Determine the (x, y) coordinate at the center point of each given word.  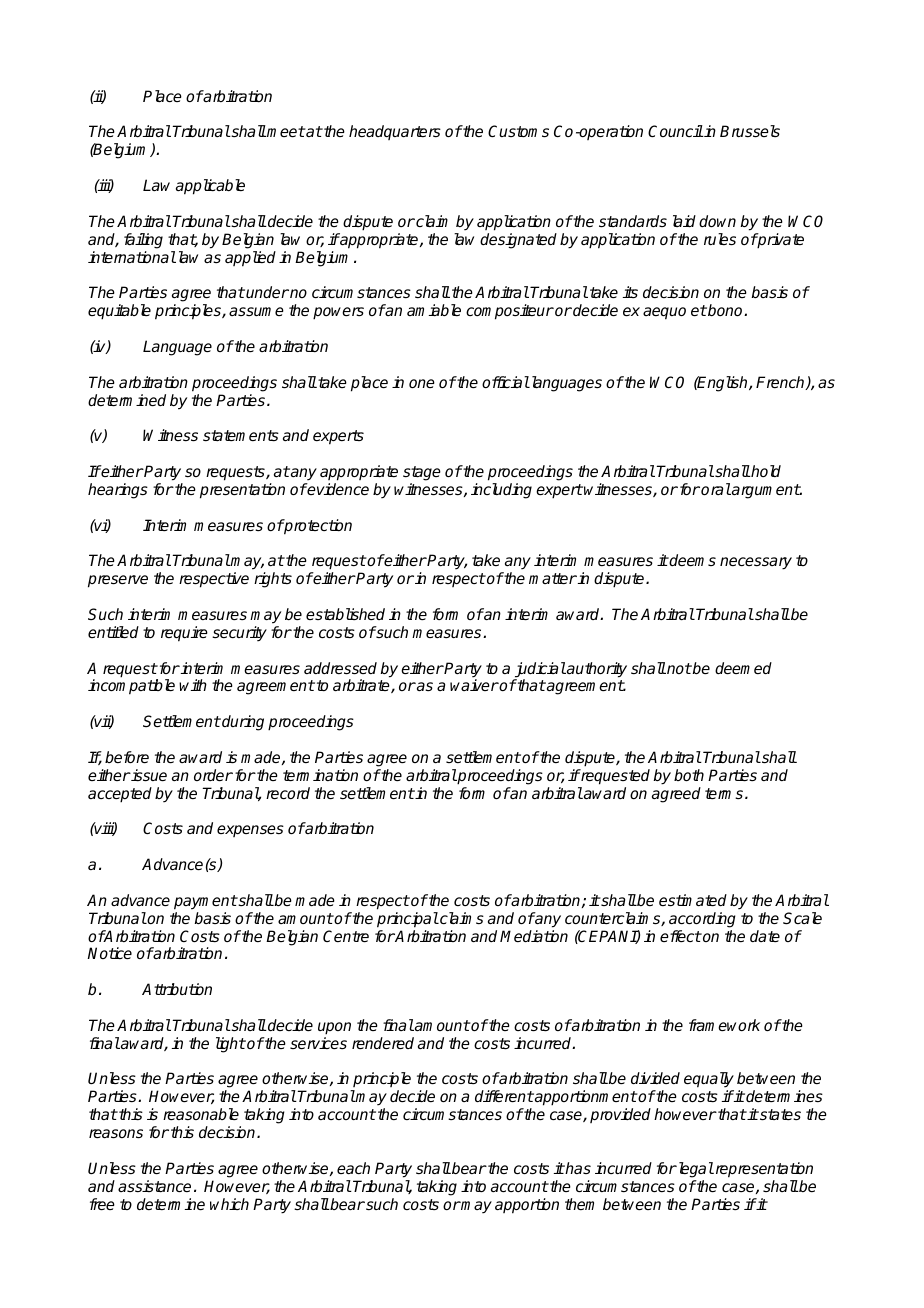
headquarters (395, 132)
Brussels (750, 131)
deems (692, 560)
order (213, 775)
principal (408, 920)
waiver (474, 685)
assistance (154, 1186)
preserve (118, 581)
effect (681, 936)
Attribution (177, 989)
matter (553, 578)
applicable (210, 187)
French (781, 383)
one (422, 383)
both (689, 775)
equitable (119, 312)
